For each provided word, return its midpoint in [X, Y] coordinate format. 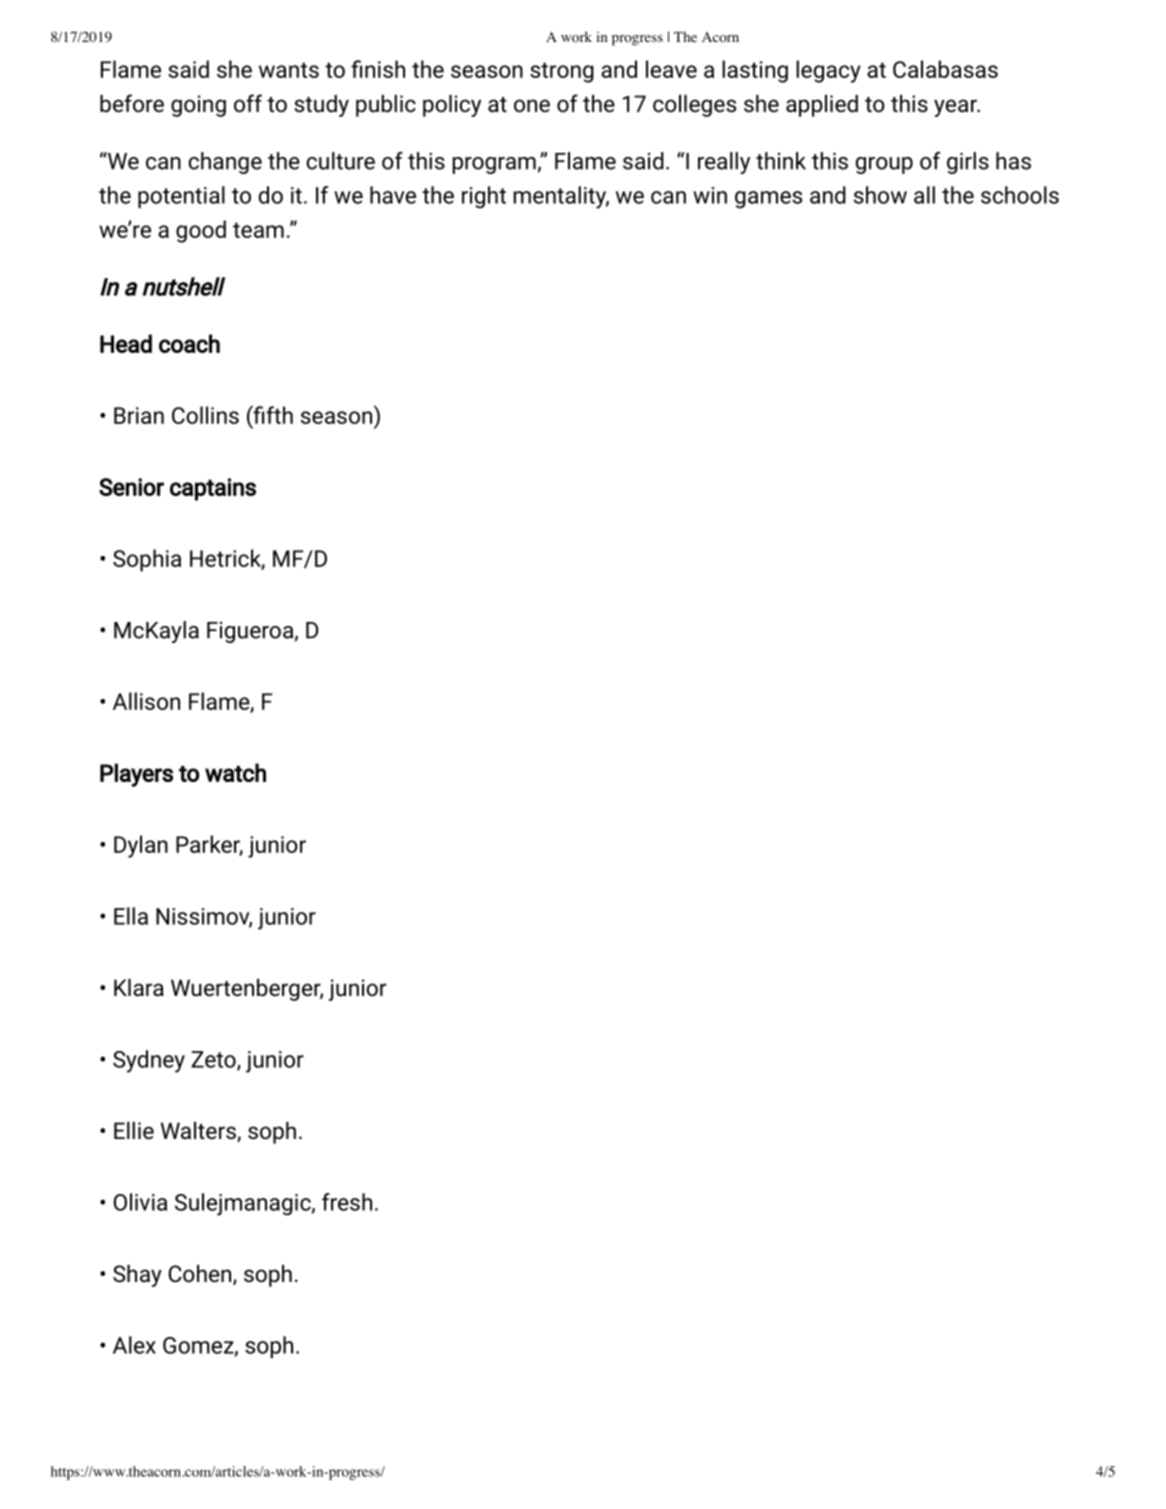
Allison [146, 701]
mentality [561, 197]
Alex [134, 1345]
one [532, 106]
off [248, 103]
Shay [137, 1276]
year [956, 108]
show [880, 195]
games [768, 200]
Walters [199, 1132]
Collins [205, 415]
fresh [347, 1202]
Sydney [149, 1061]
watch [235, 772]
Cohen [201, 1275]
